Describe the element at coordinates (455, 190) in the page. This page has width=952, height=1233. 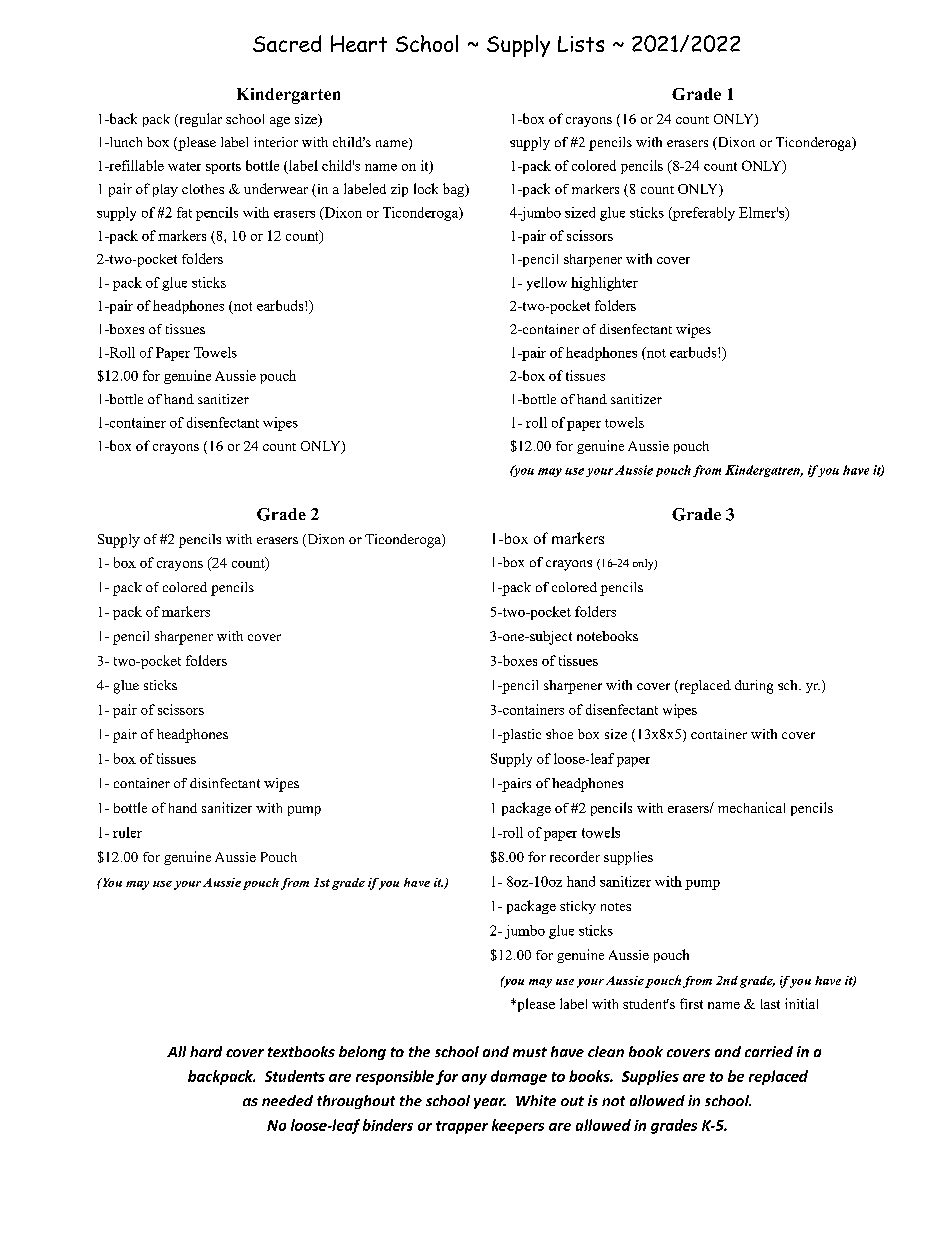
I see `bag` at that location.
